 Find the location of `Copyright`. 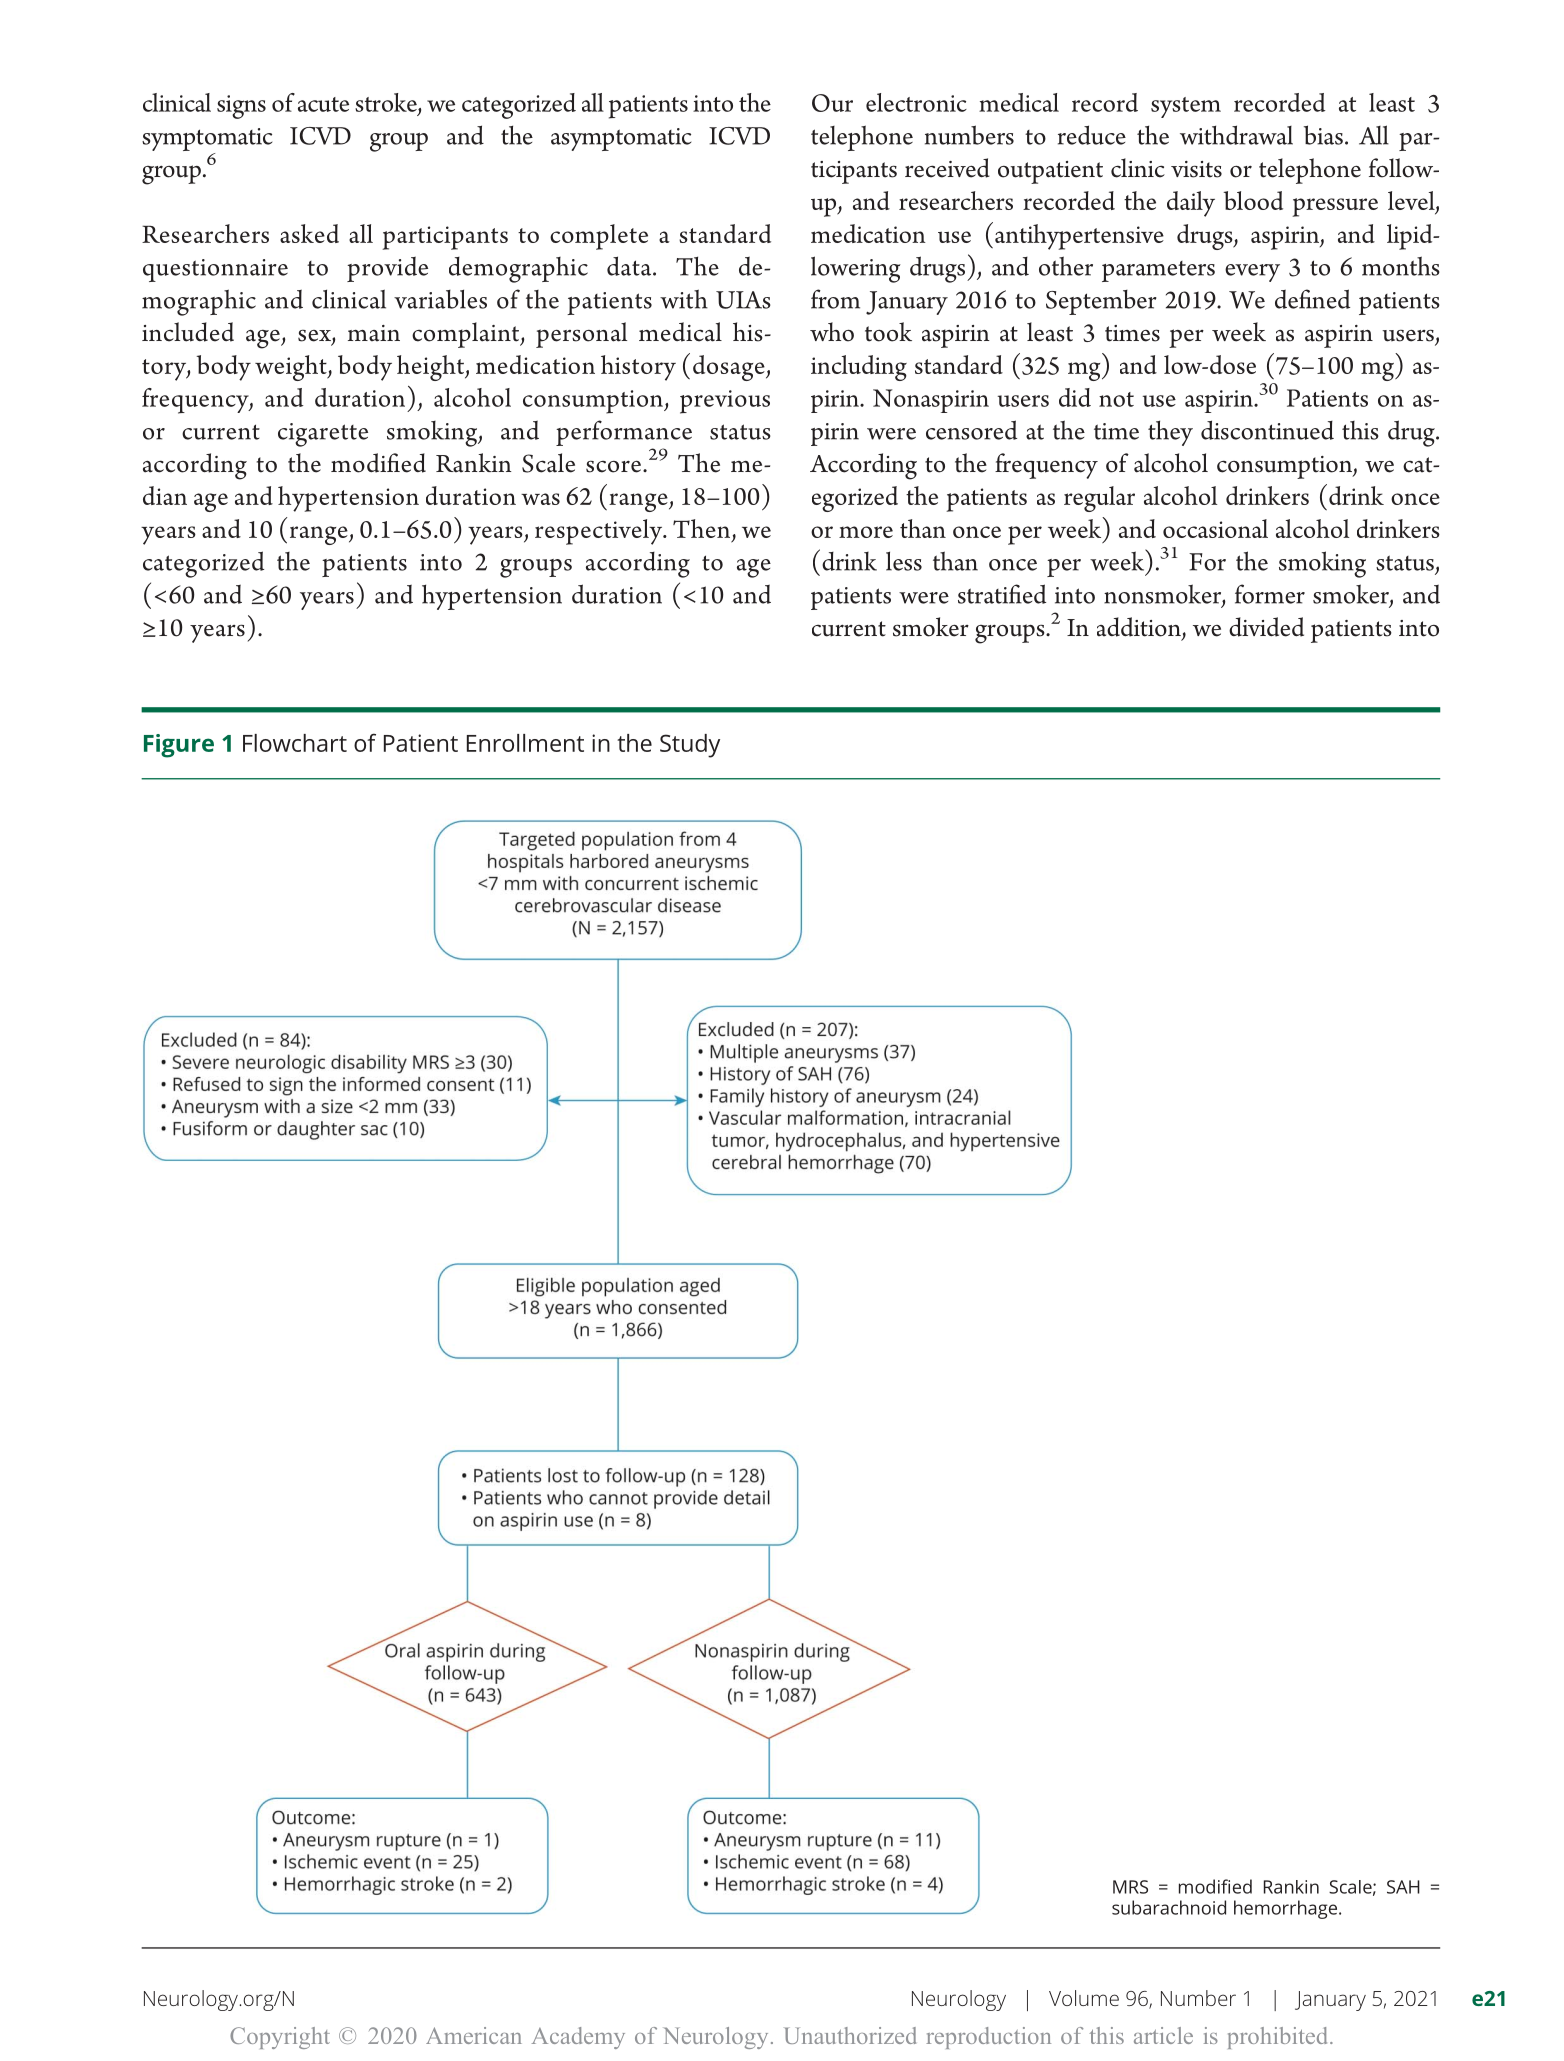

Copyright is located at coordinates (280, 2038).
